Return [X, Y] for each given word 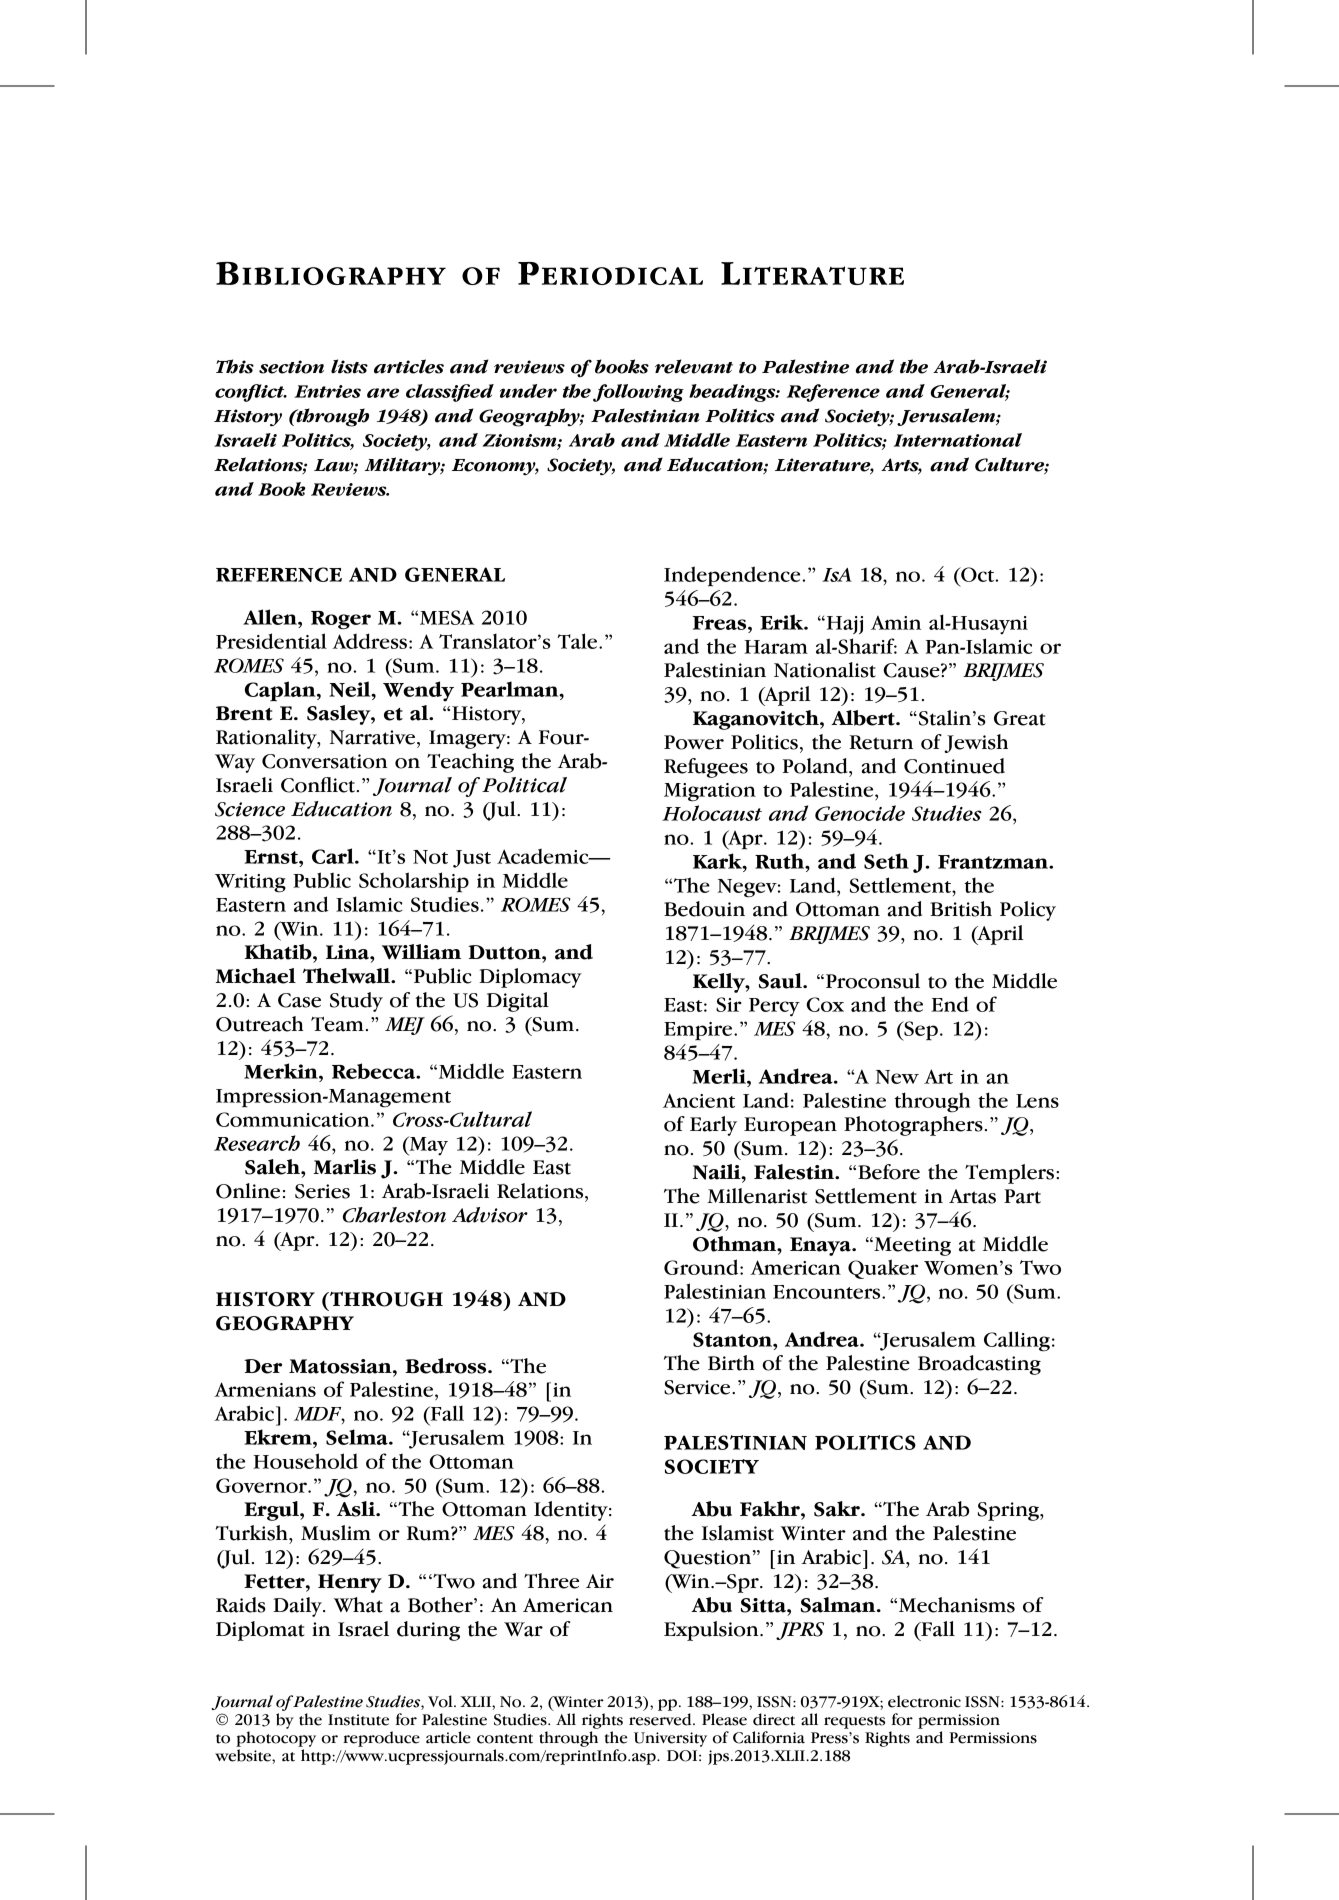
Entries [327, 391]
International [958, 440]
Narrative [373, 737]
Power [694, 742]
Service [698, 1387]
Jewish [976, 743]
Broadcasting [979, 1365]
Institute [358, 1720]
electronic [924, 1701]
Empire [699, 1031]
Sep [920, 1031]
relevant [694, 366]
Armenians [265, 1389]
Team [337, 1024]
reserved [661, 1719]
